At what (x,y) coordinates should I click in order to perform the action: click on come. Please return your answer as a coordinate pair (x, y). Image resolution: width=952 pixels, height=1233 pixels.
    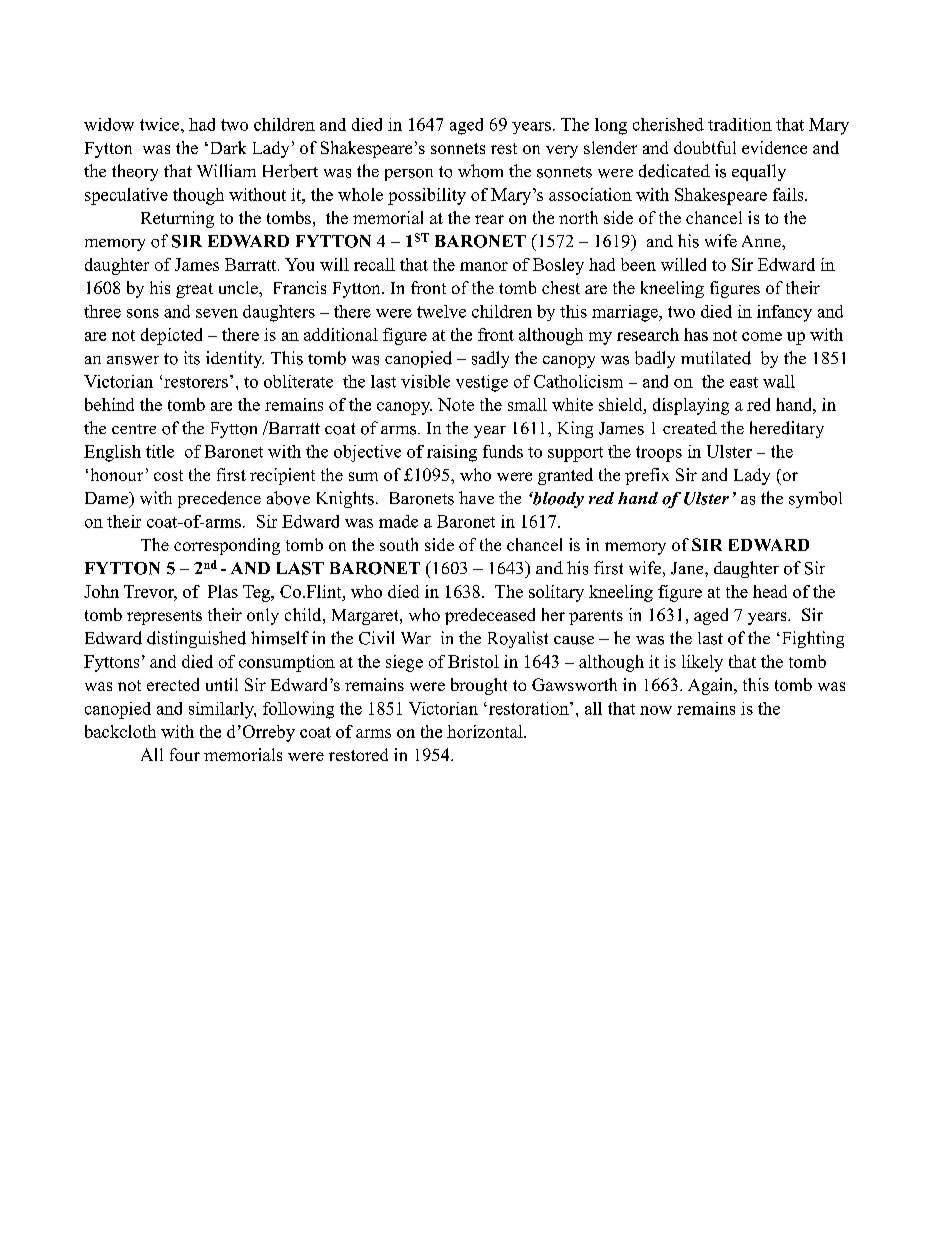
    Looking at the image, I should click on (762, 336).
